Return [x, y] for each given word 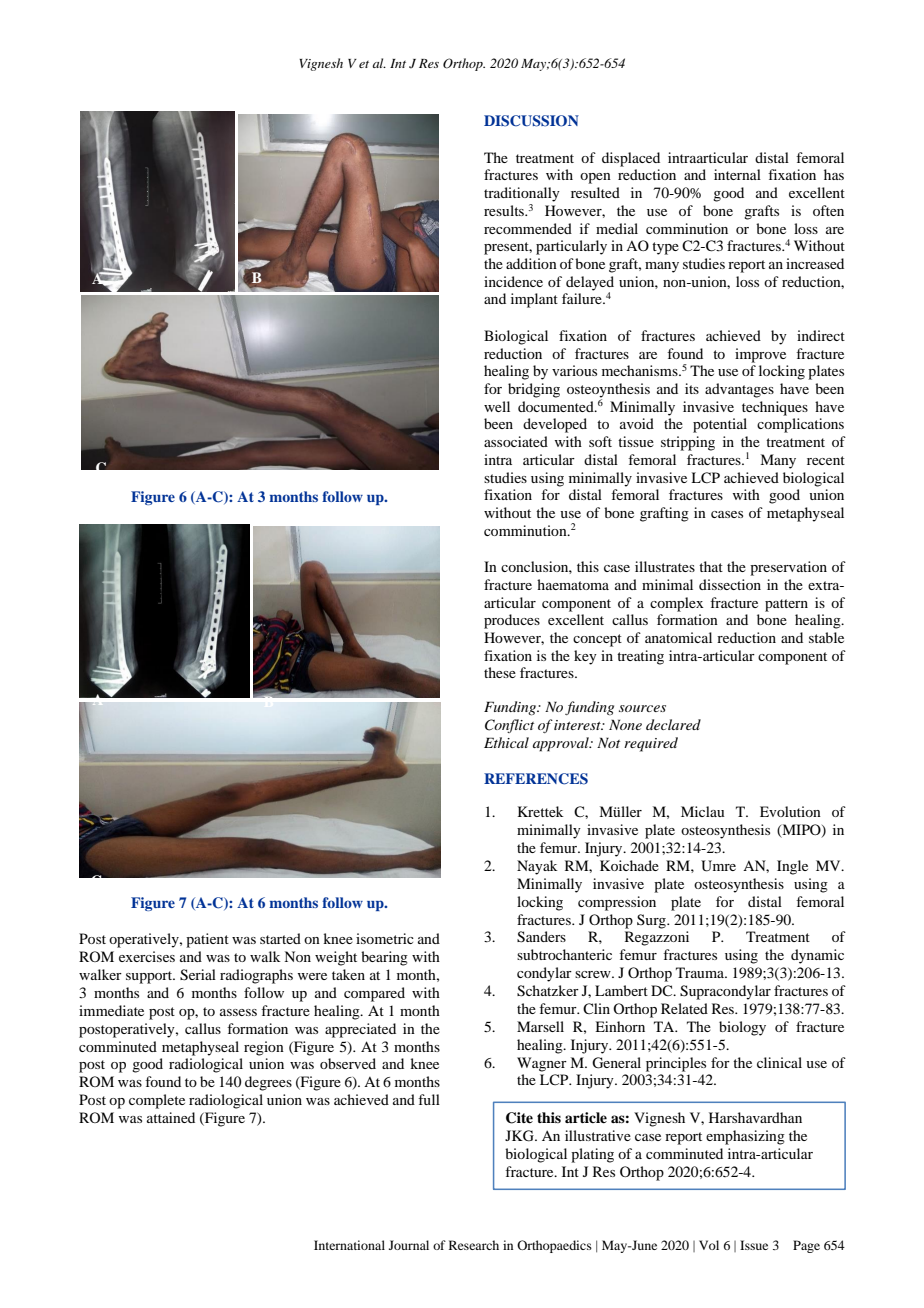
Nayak [537, 867]
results [505, 210]
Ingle [792, 867]
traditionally [522, 194]
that [711, 566]
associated [516, 441]
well [497, 406]
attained [171, 1117]
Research [474, 1245]
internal [737, 174]
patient [207, 940]
